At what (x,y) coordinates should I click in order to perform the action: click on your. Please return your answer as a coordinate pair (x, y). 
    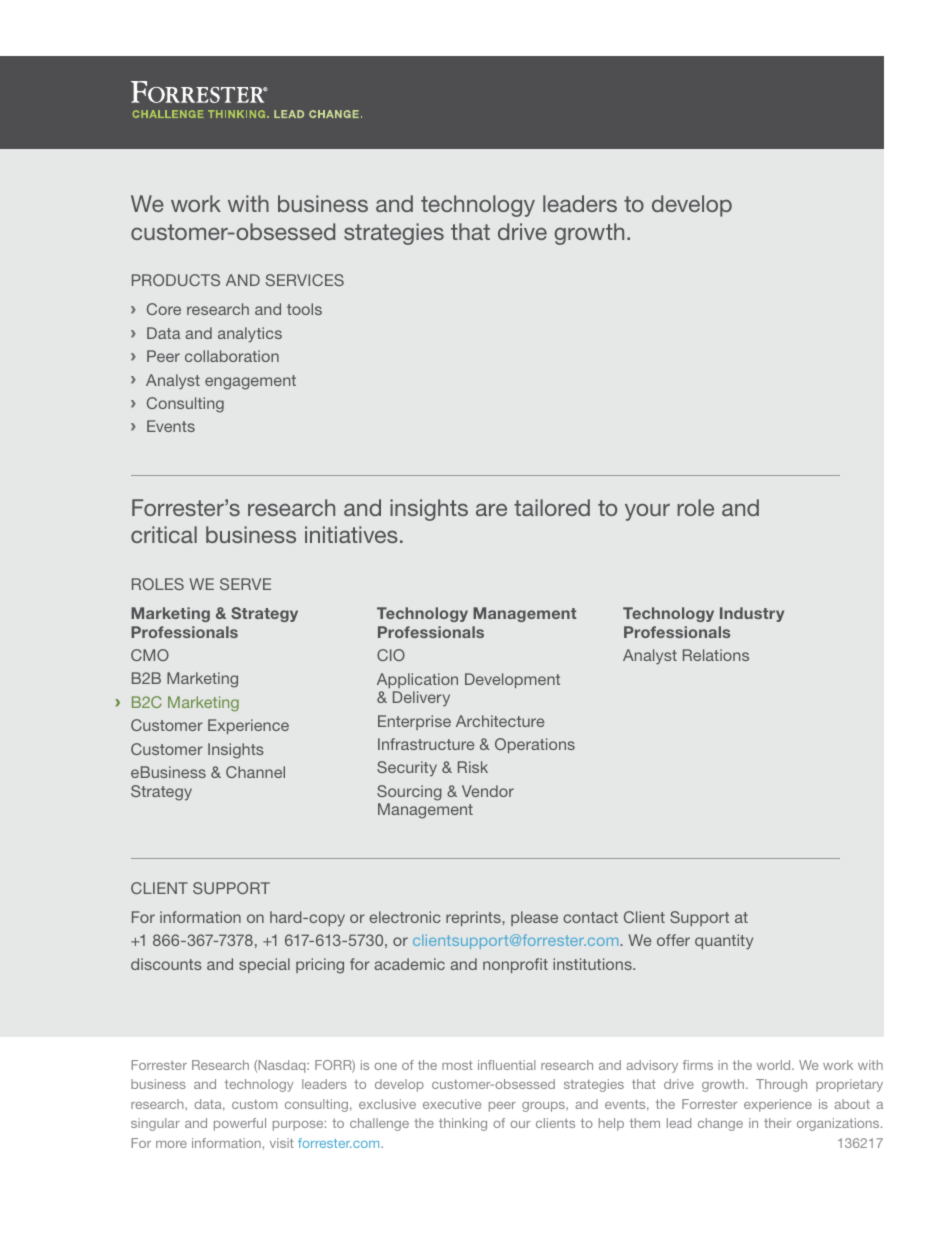
    Looking at the image, I should click on (647, 512).
